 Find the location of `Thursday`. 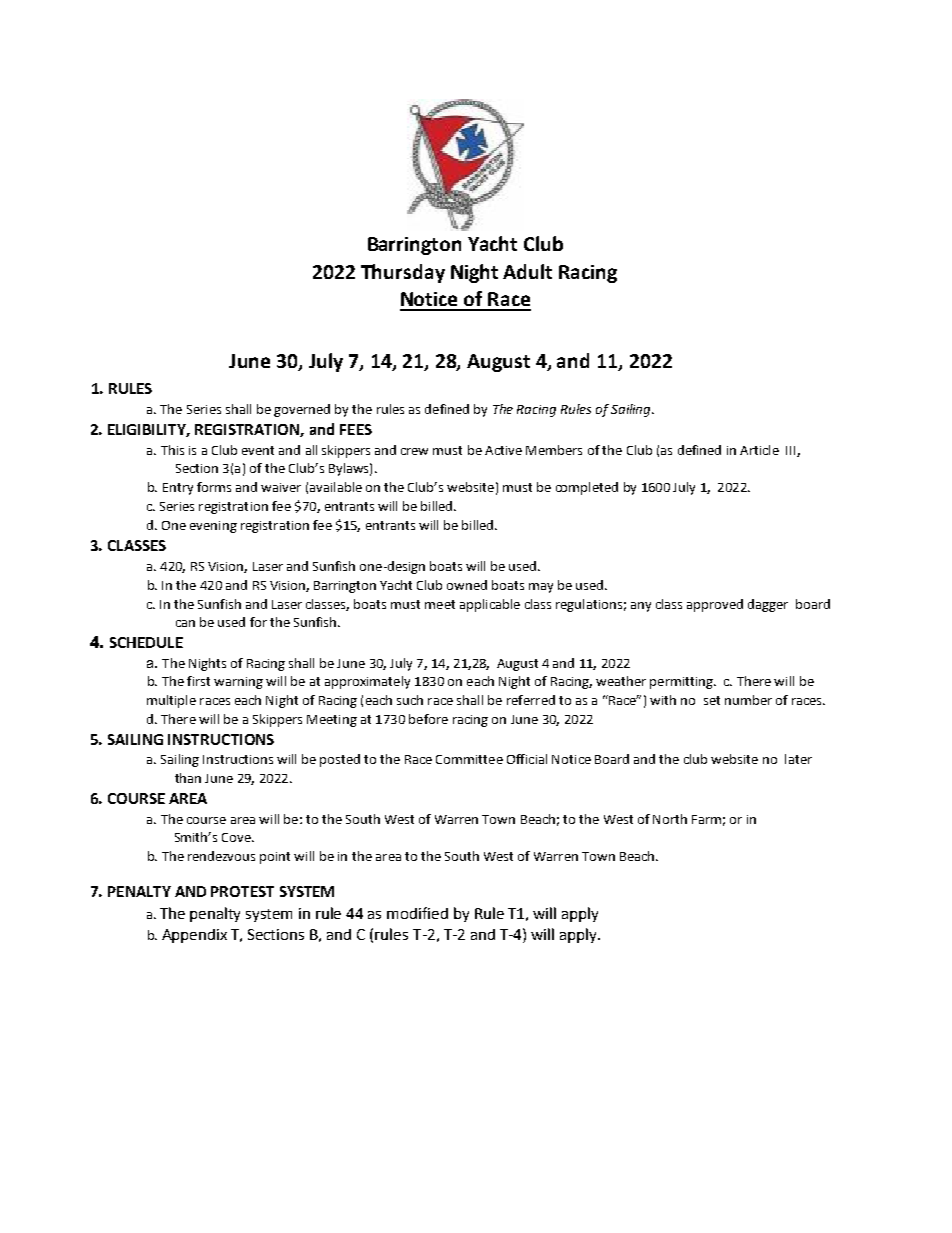

Thursday is located at coordinates (403, 273).
